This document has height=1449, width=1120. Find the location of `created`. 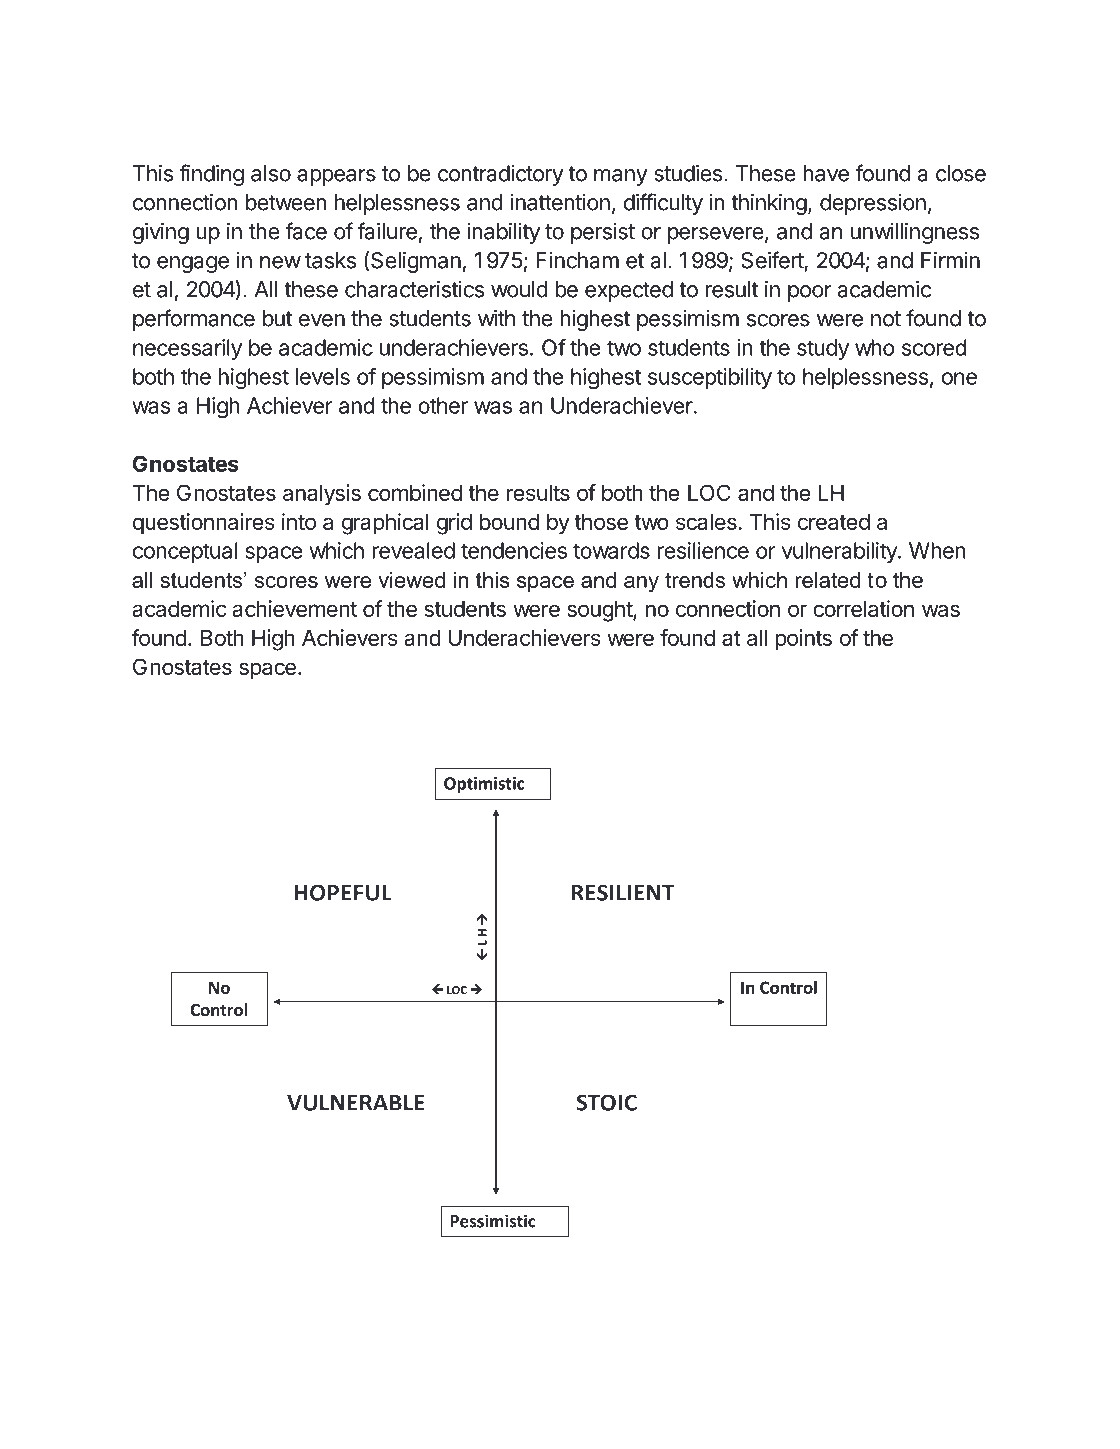

created is located at coordinates (834, 521).
